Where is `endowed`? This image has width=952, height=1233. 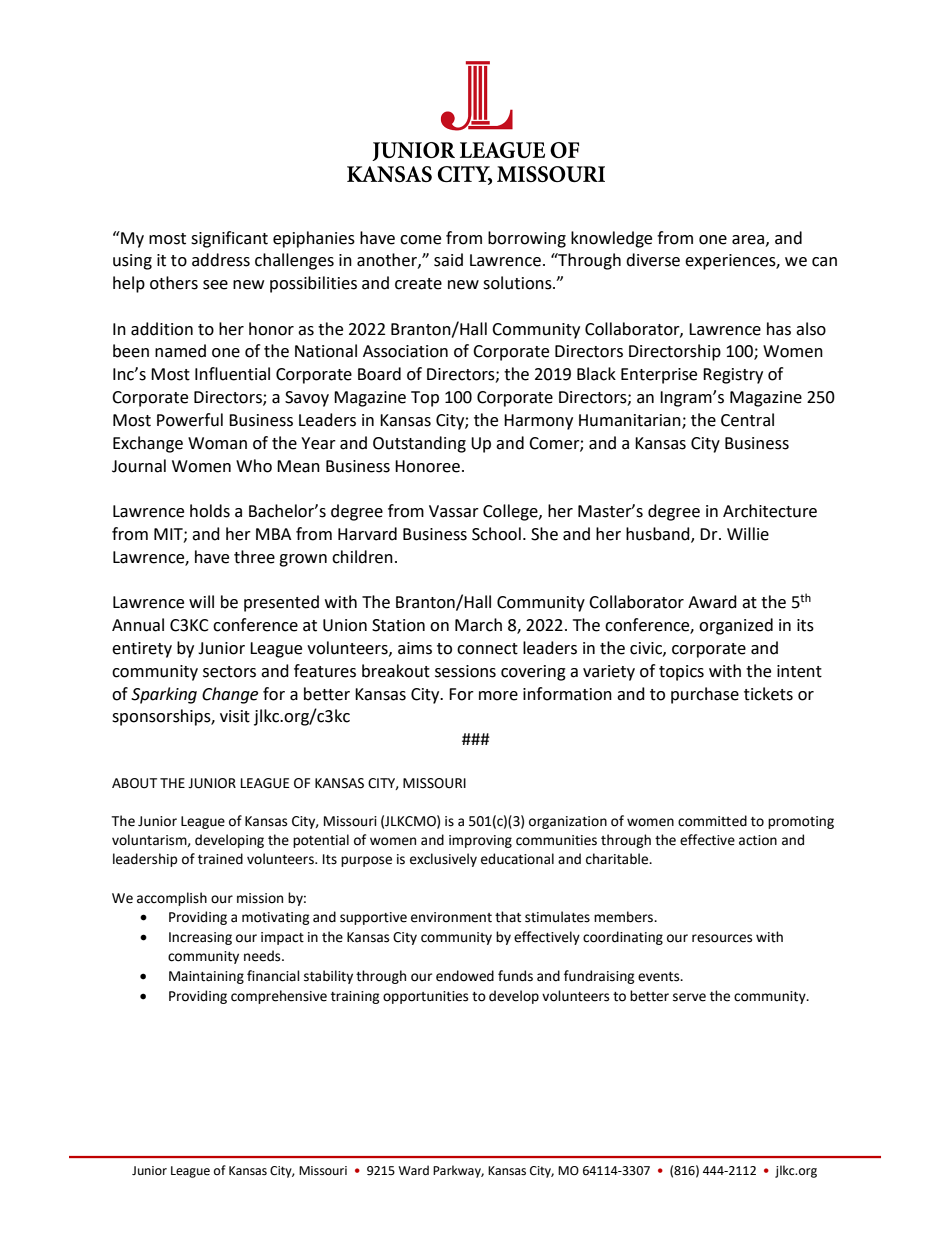 endowed is located at coordinates (465, 976).
